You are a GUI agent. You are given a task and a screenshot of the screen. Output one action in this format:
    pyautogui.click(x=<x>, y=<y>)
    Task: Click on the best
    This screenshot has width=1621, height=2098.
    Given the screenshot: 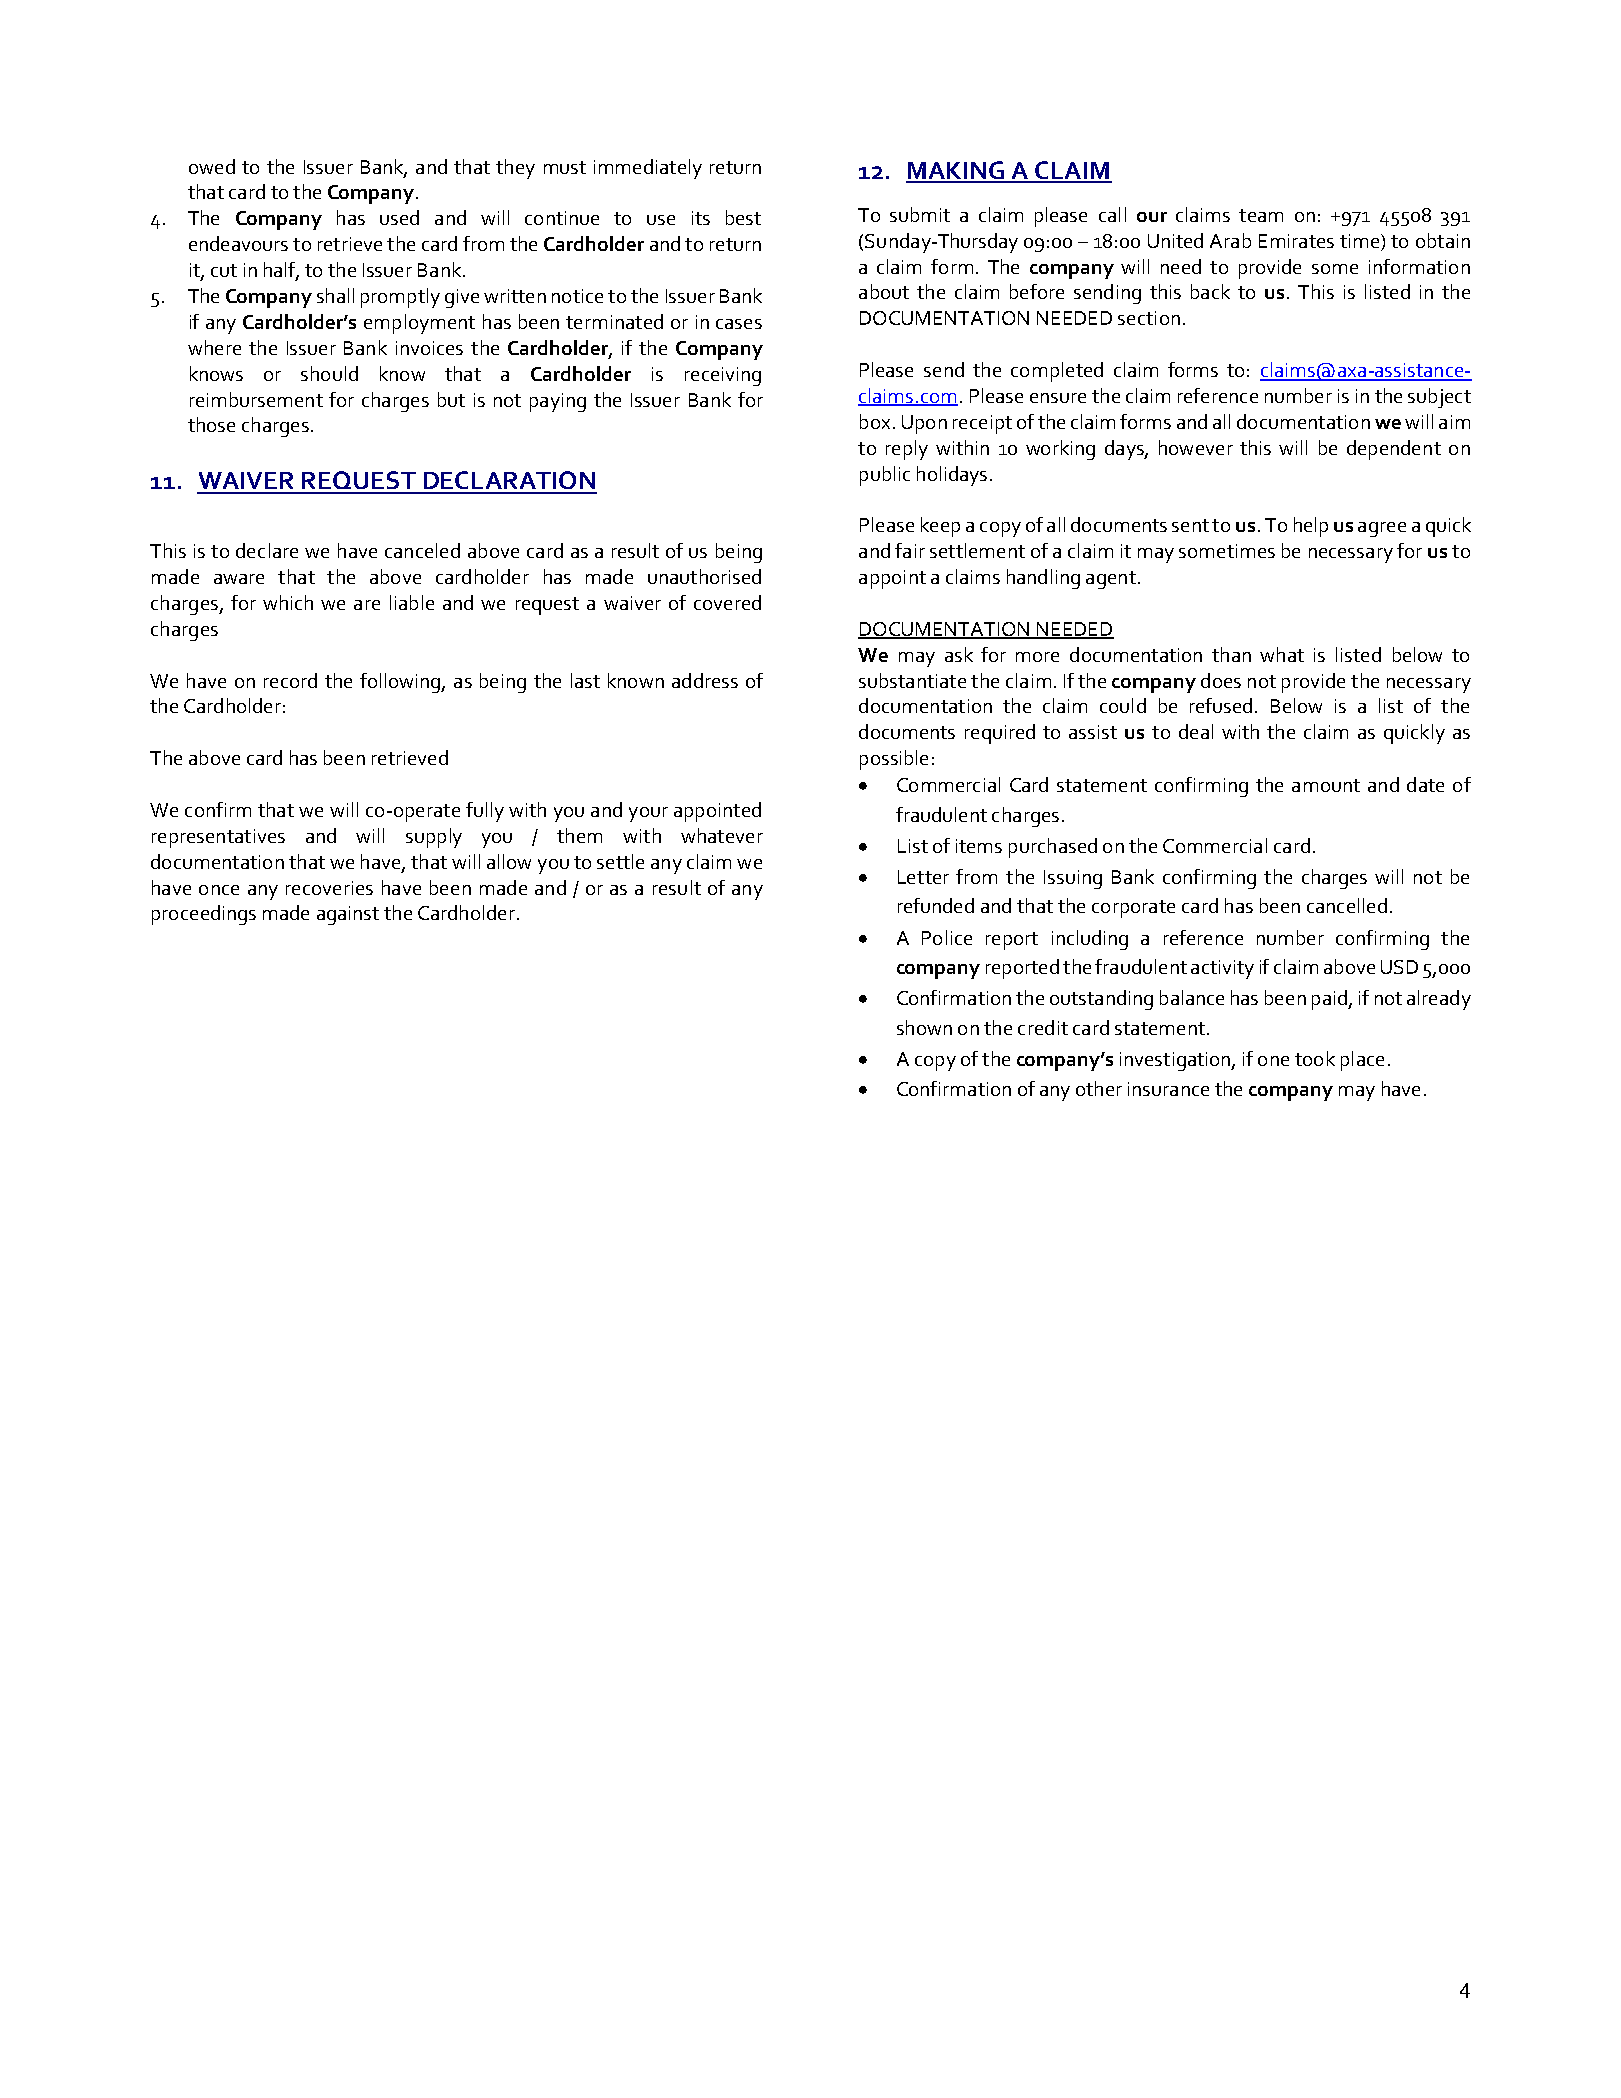 What is the action you would take?
    pyautogui.click(x=743, y=217)
